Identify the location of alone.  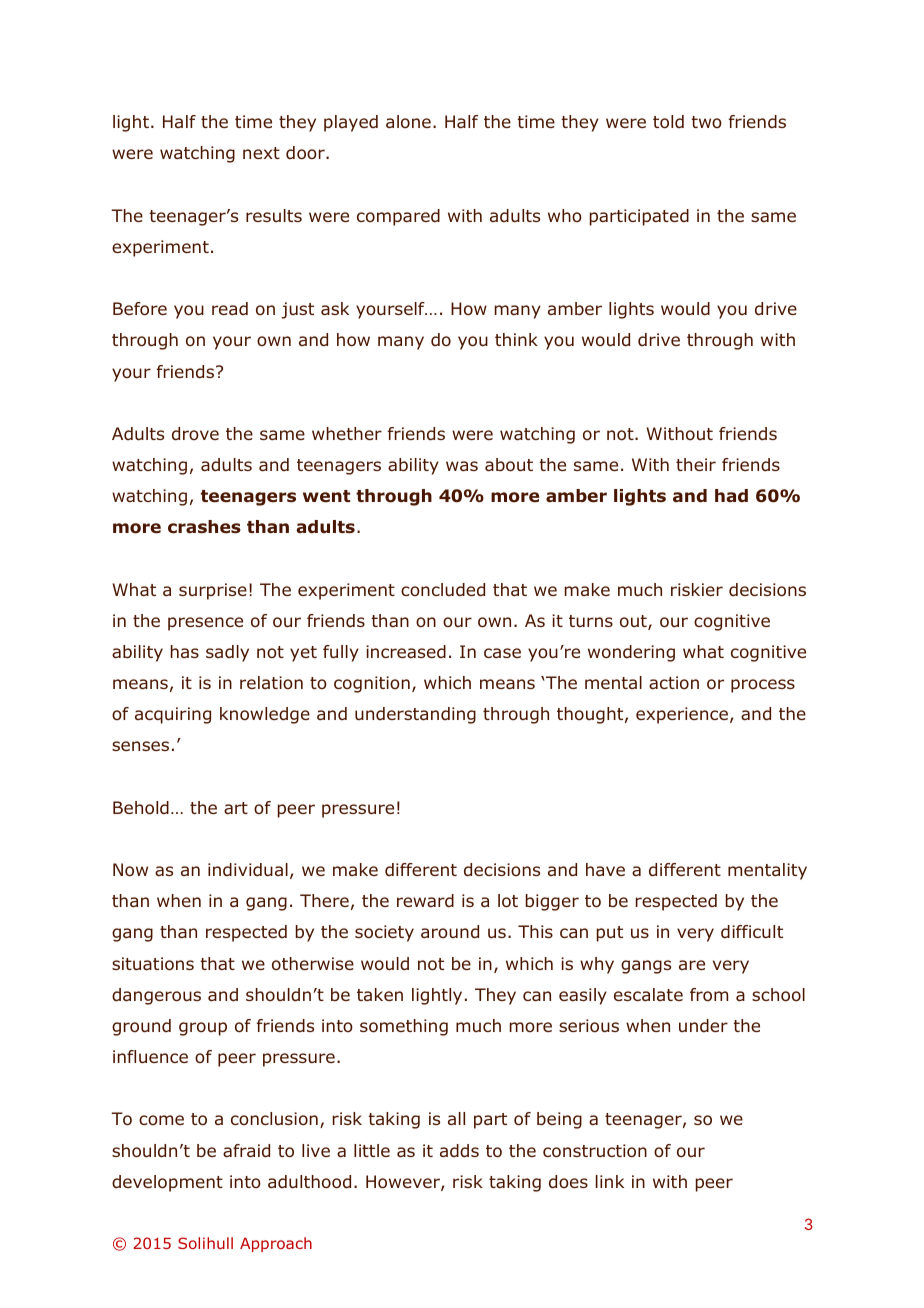
(408, 122).
